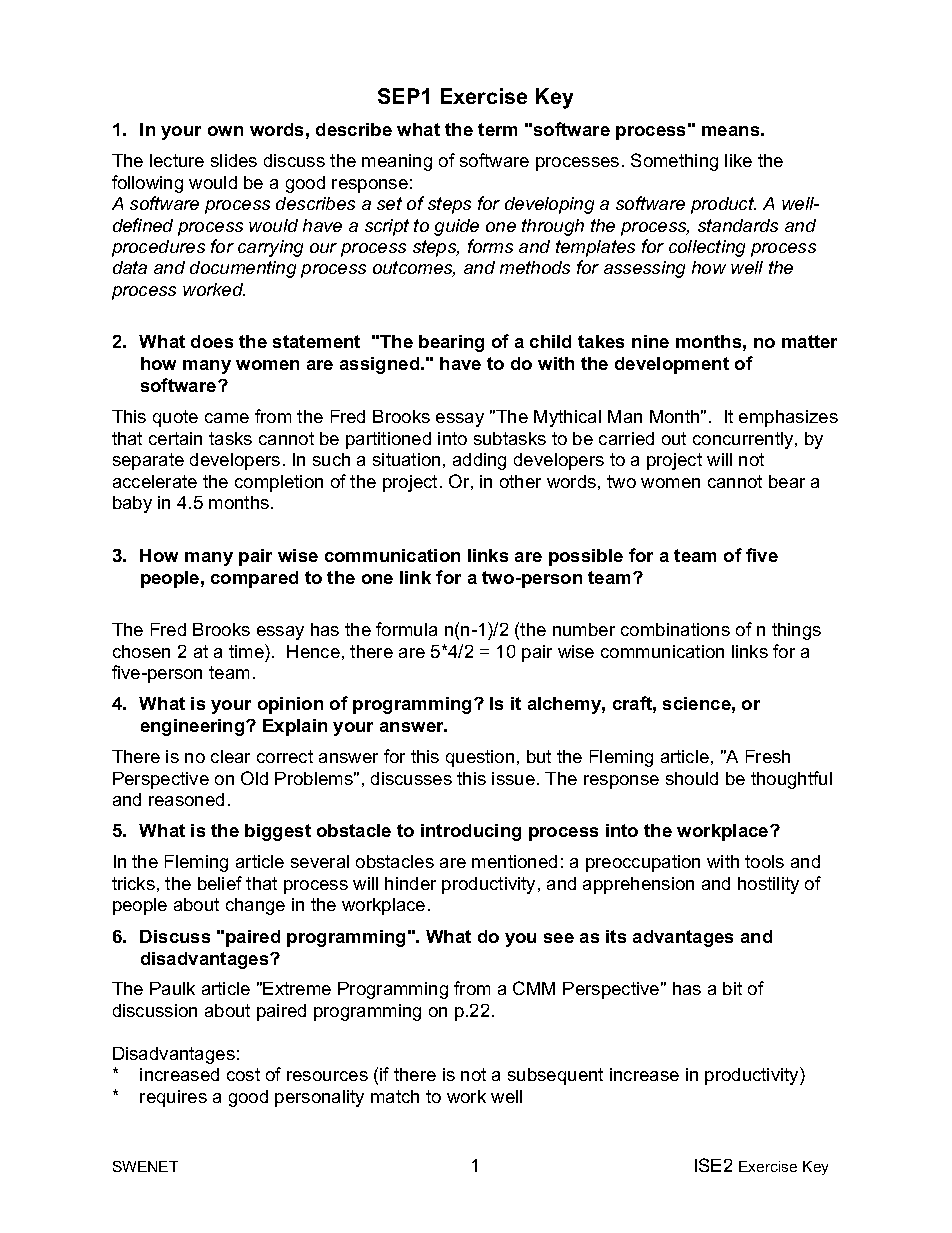 The width and height of the screenshot is (952, 1233). What do you see at coordinates (738, 160) in the screenshot?
I see `like` at bounding box center [738, 160].
